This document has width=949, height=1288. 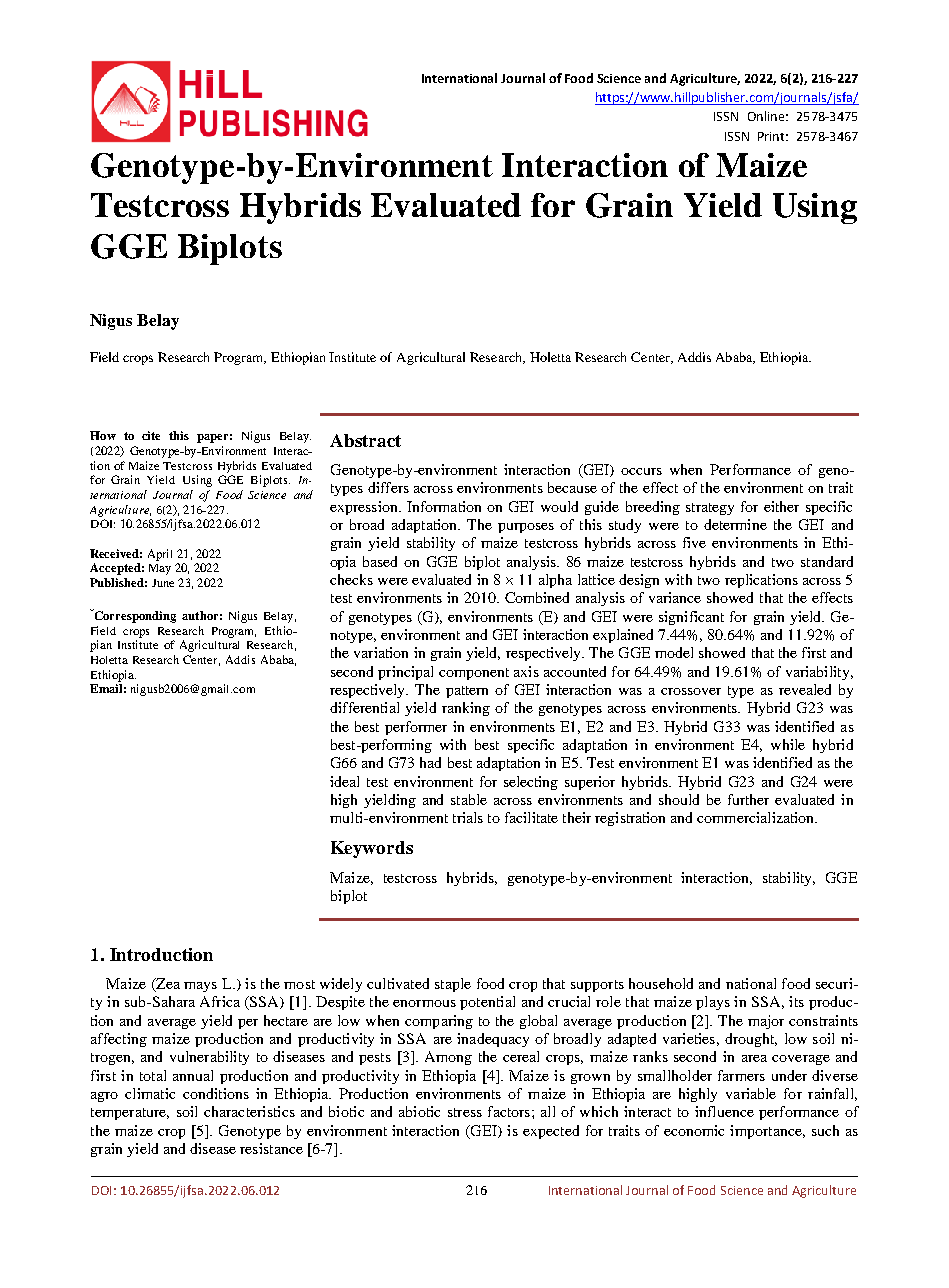 What do you see at coordinates (200, 987) in the document?
I see `mays` at bounding box center [200, 987].
